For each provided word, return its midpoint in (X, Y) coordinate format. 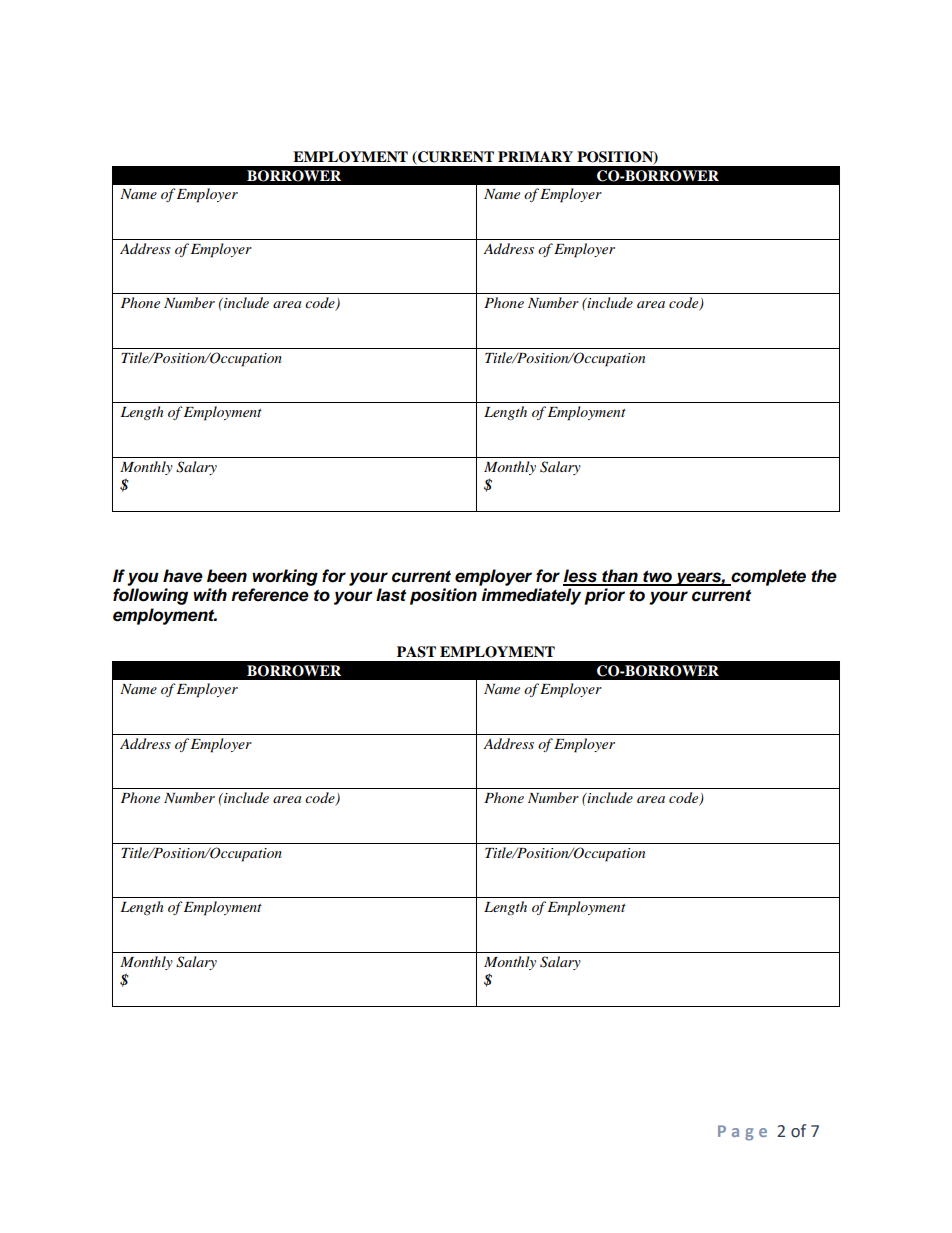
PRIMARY (535, 156)
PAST (416, 652)
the (824, 576)
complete (767, 577)
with (210, 594)
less (581, 577)
